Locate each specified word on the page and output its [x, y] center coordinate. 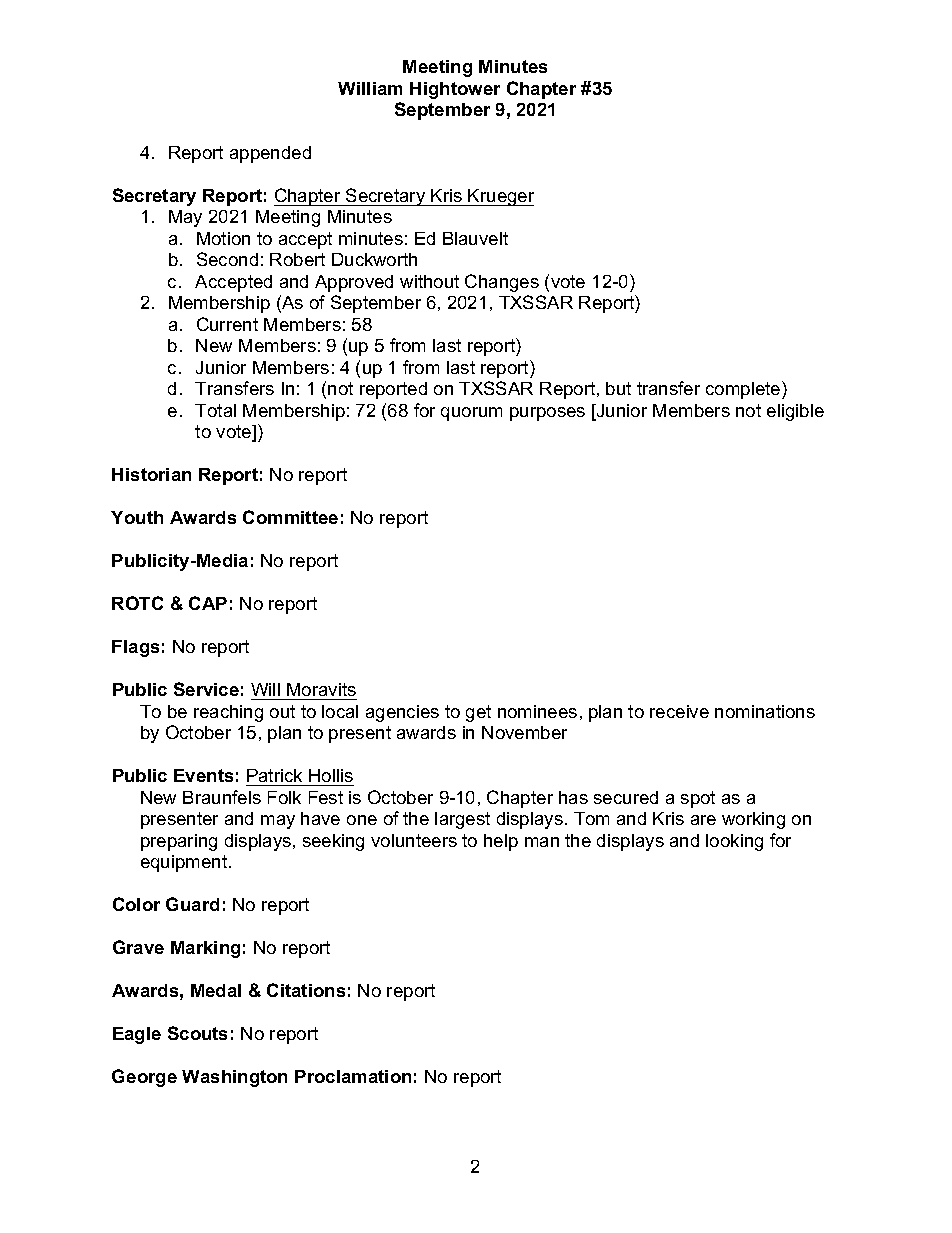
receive [679, 711]
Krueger [500, 197]
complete [744, 390]
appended [270, 154]
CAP [208, 603]
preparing [179, 842]
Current [227, 324]
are [703, 820]
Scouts [197, 1033]
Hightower [455, 90]
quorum [471, 414]
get [478, 713]
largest [462, 820]
